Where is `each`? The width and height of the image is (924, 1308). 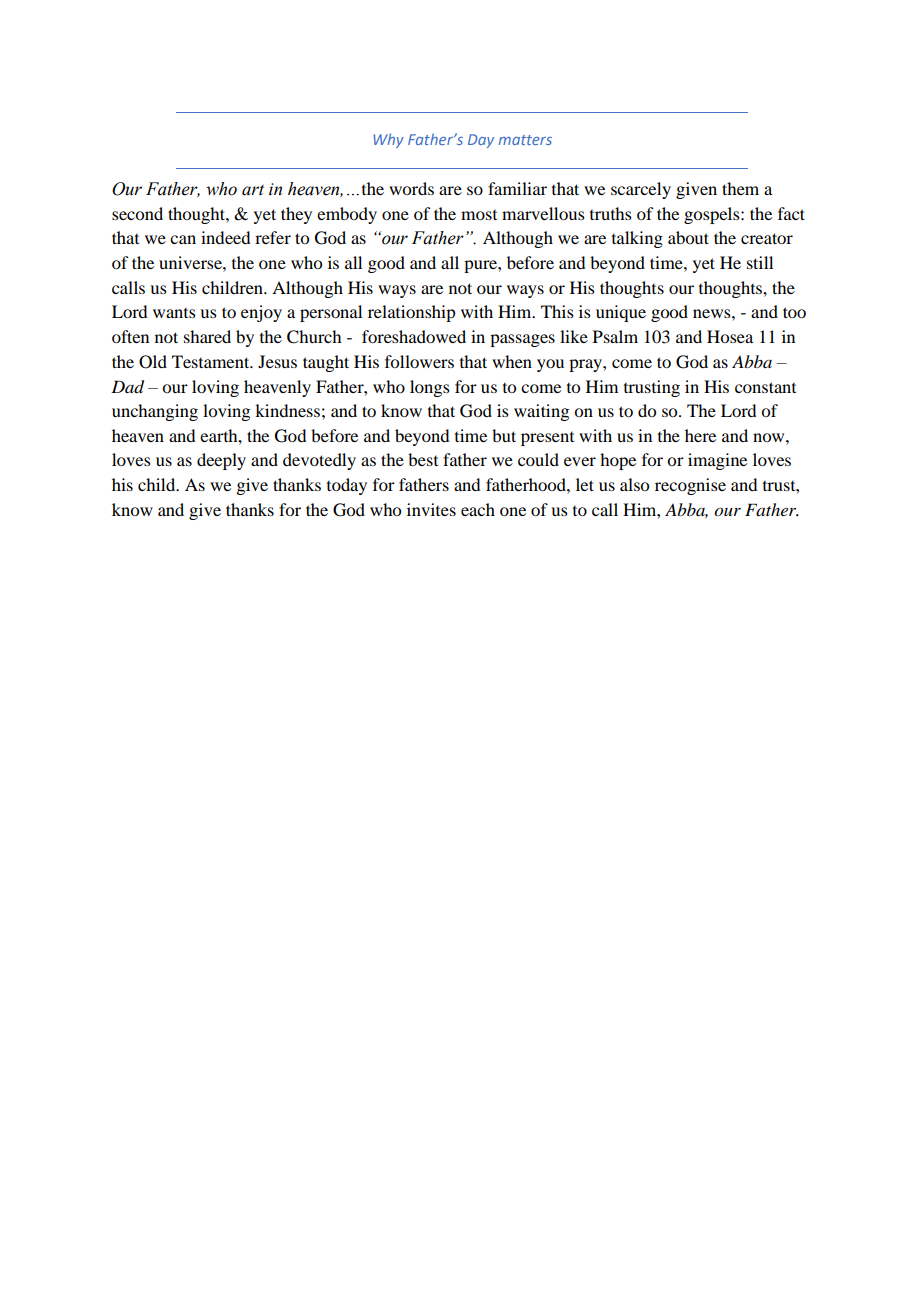 each is located at coordinates (478, 509).
